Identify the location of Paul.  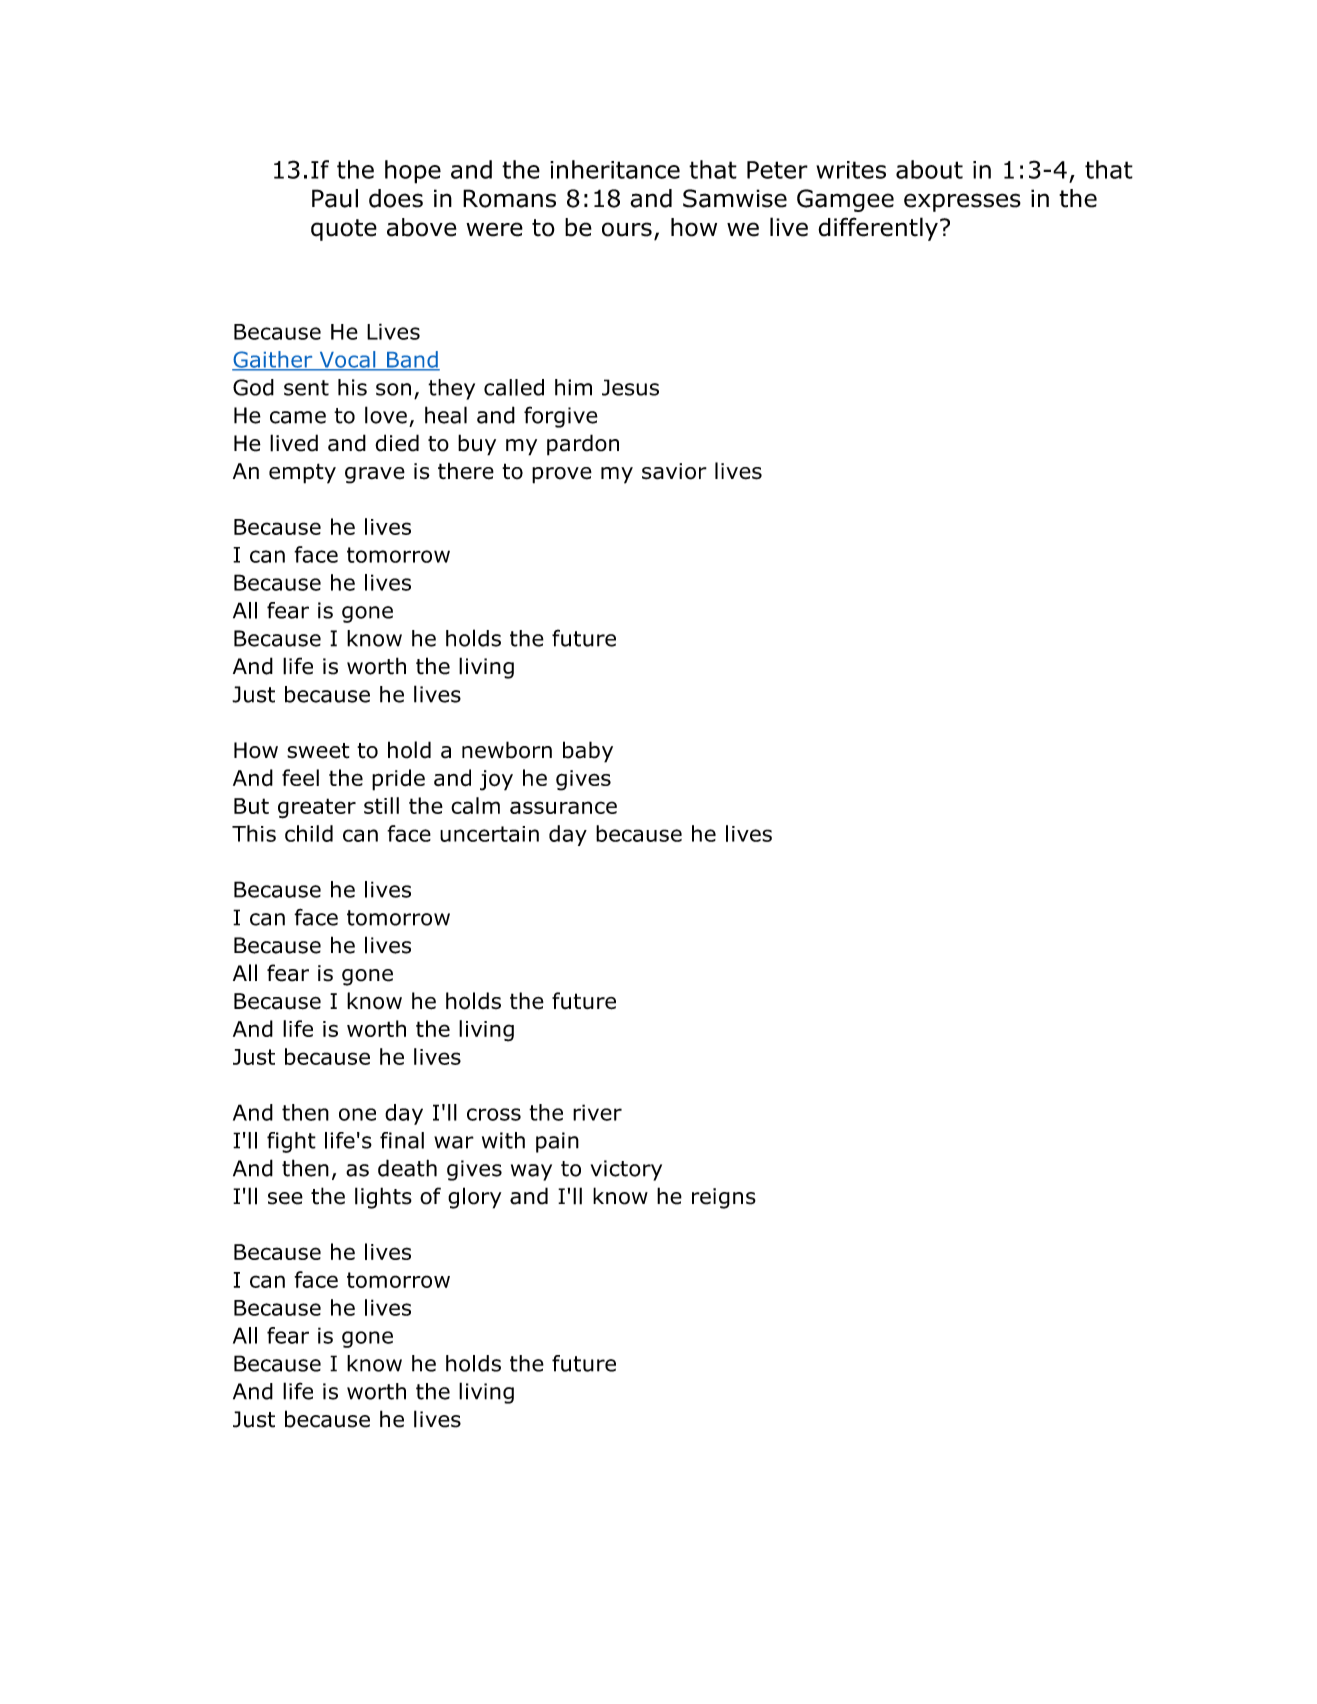
(335, 198).
